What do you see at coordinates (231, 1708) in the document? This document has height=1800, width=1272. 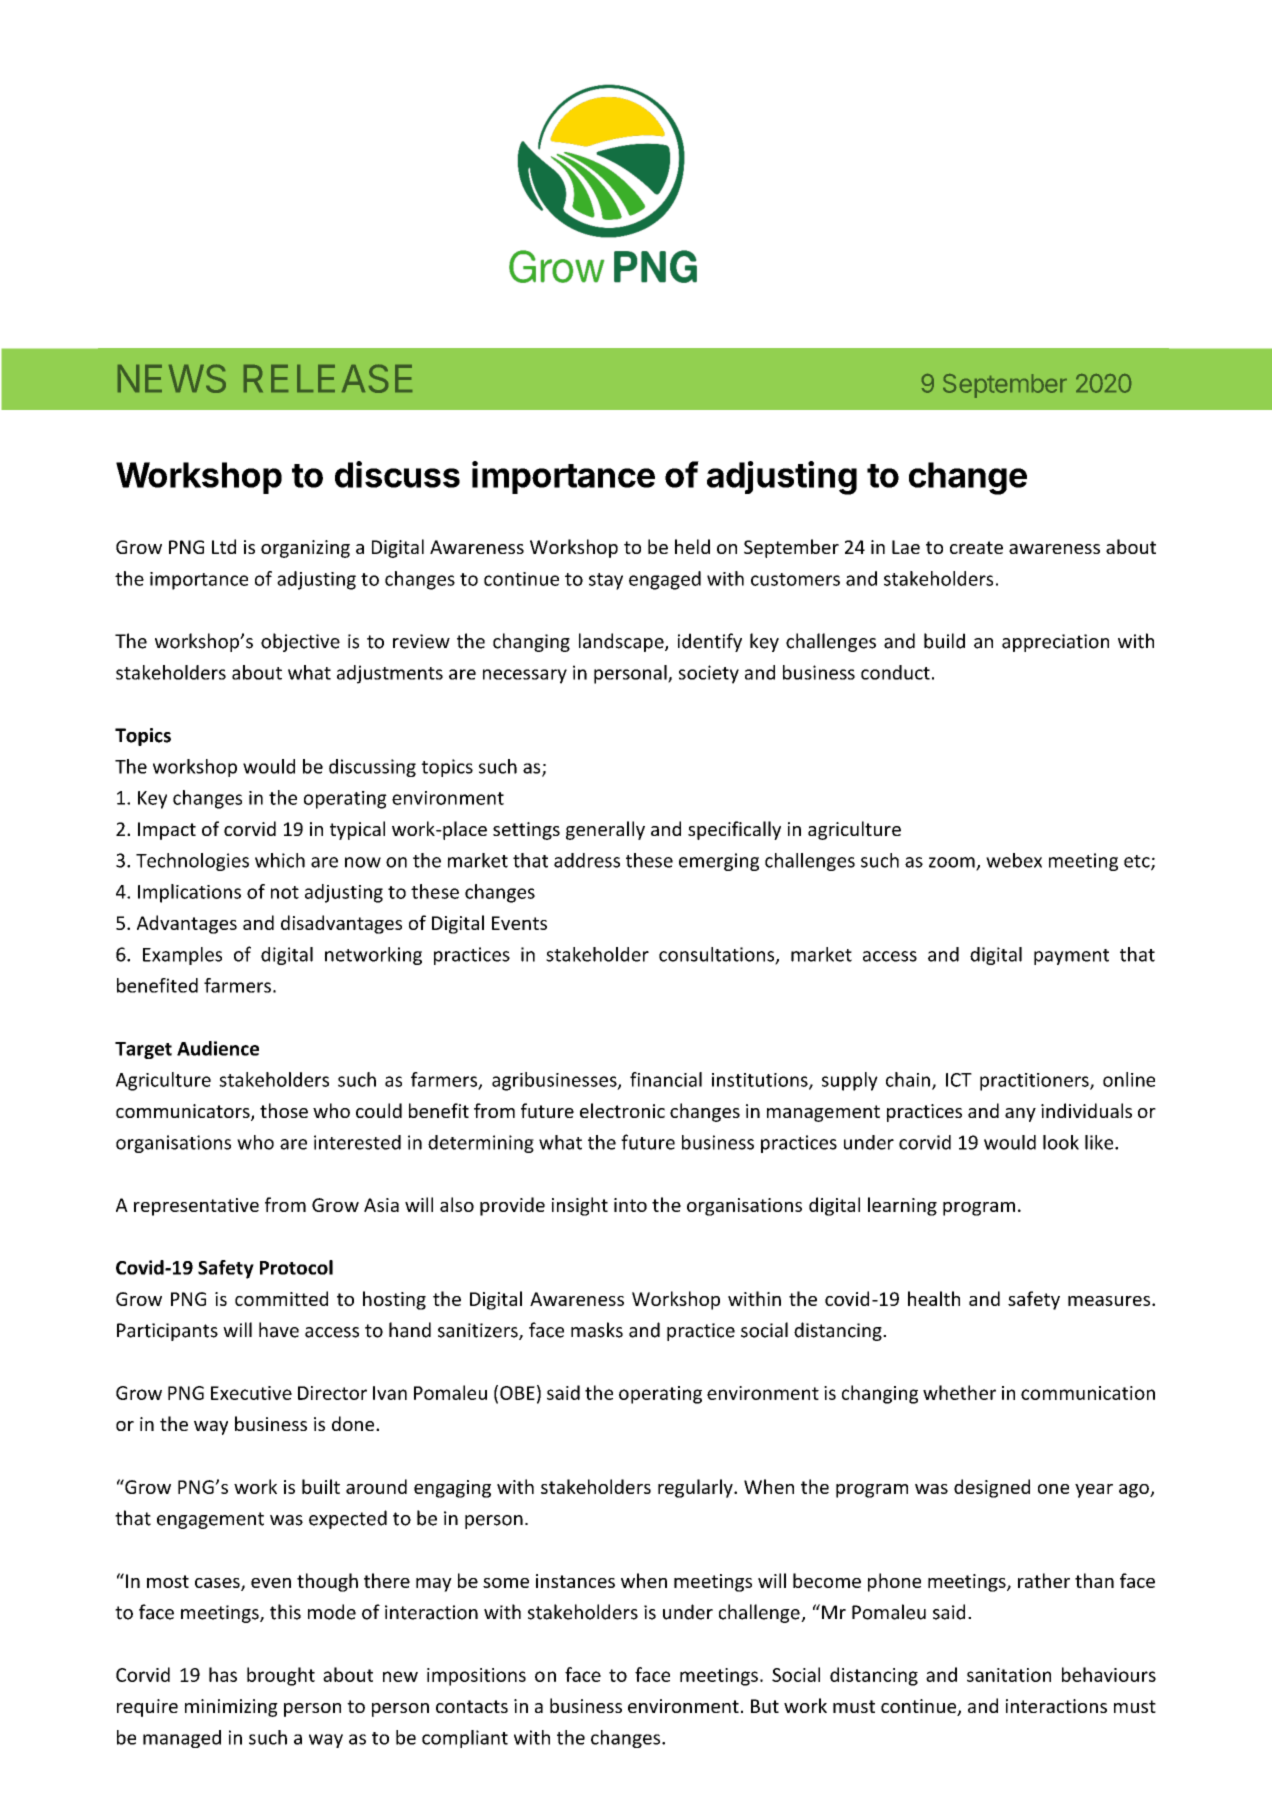 I see `minimizing` at bounding box center [231, 1708].
